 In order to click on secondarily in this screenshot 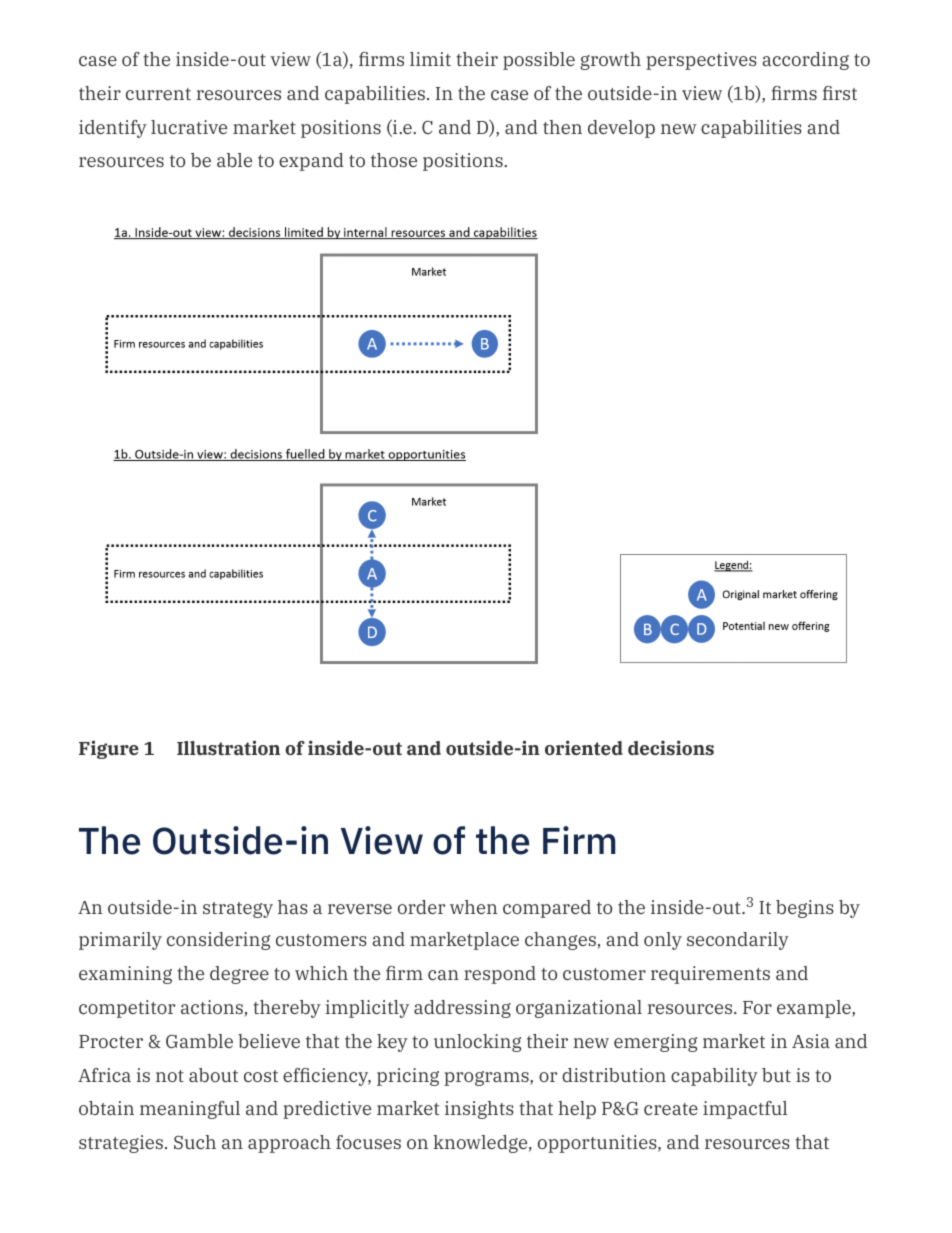, I will do `click(738, 941)`.
